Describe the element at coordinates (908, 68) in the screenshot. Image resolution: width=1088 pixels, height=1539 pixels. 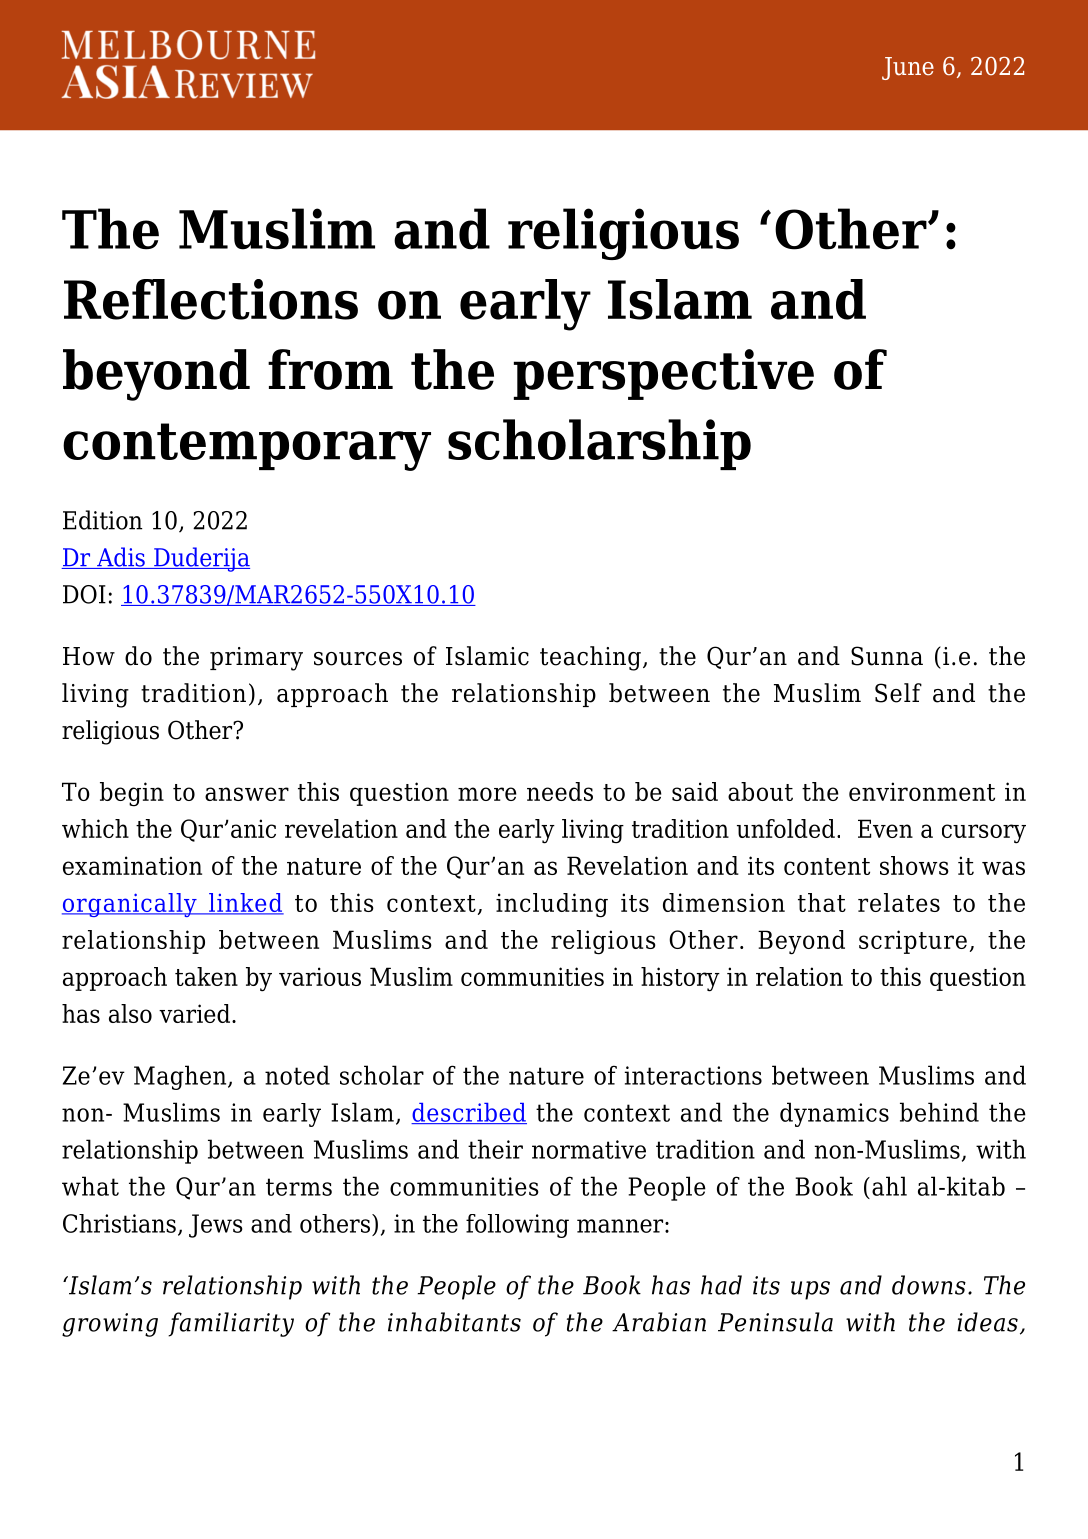
I see `June` at that location.
